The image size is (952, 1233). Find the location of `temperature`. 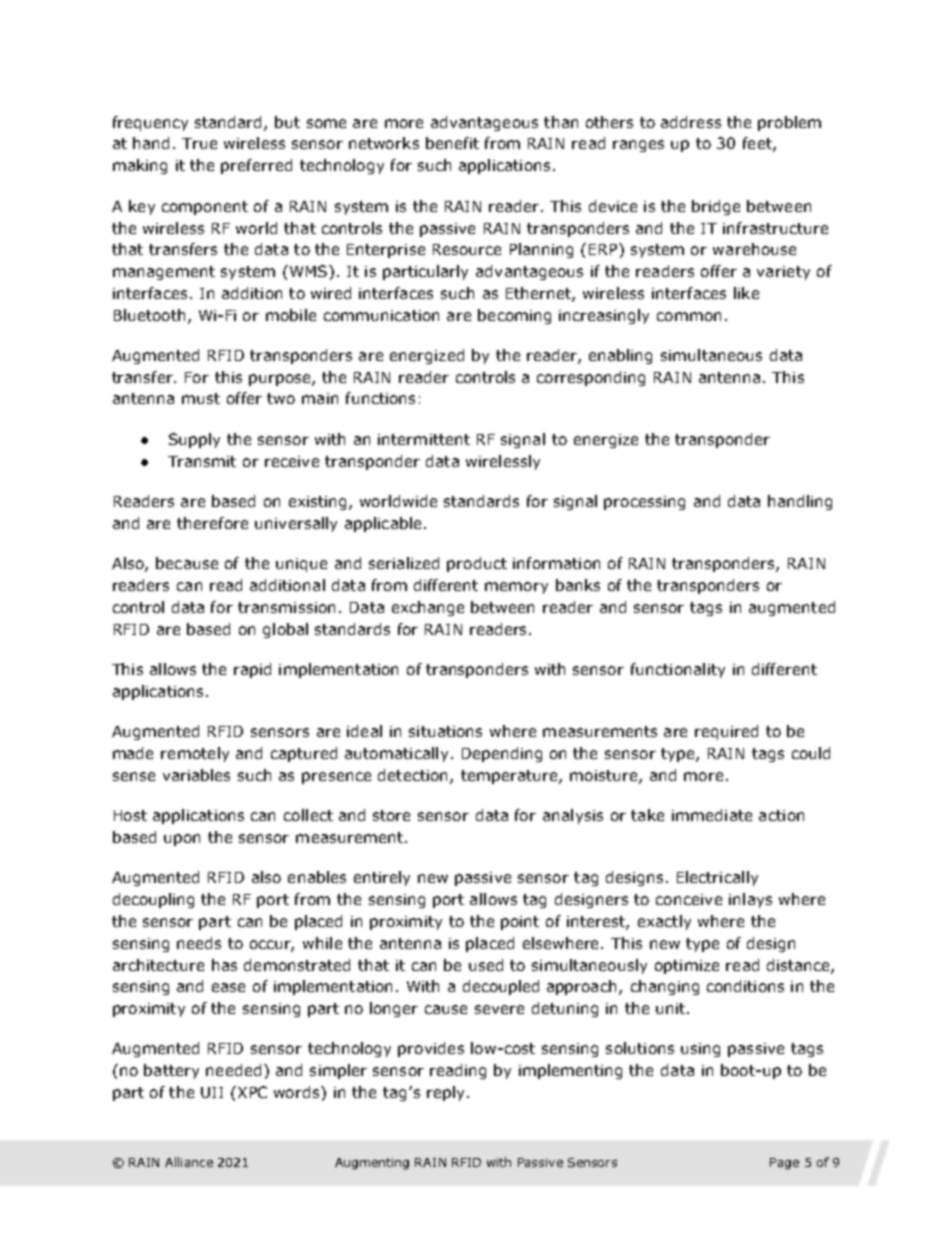

temperature is located at coordinates (510, 777).
